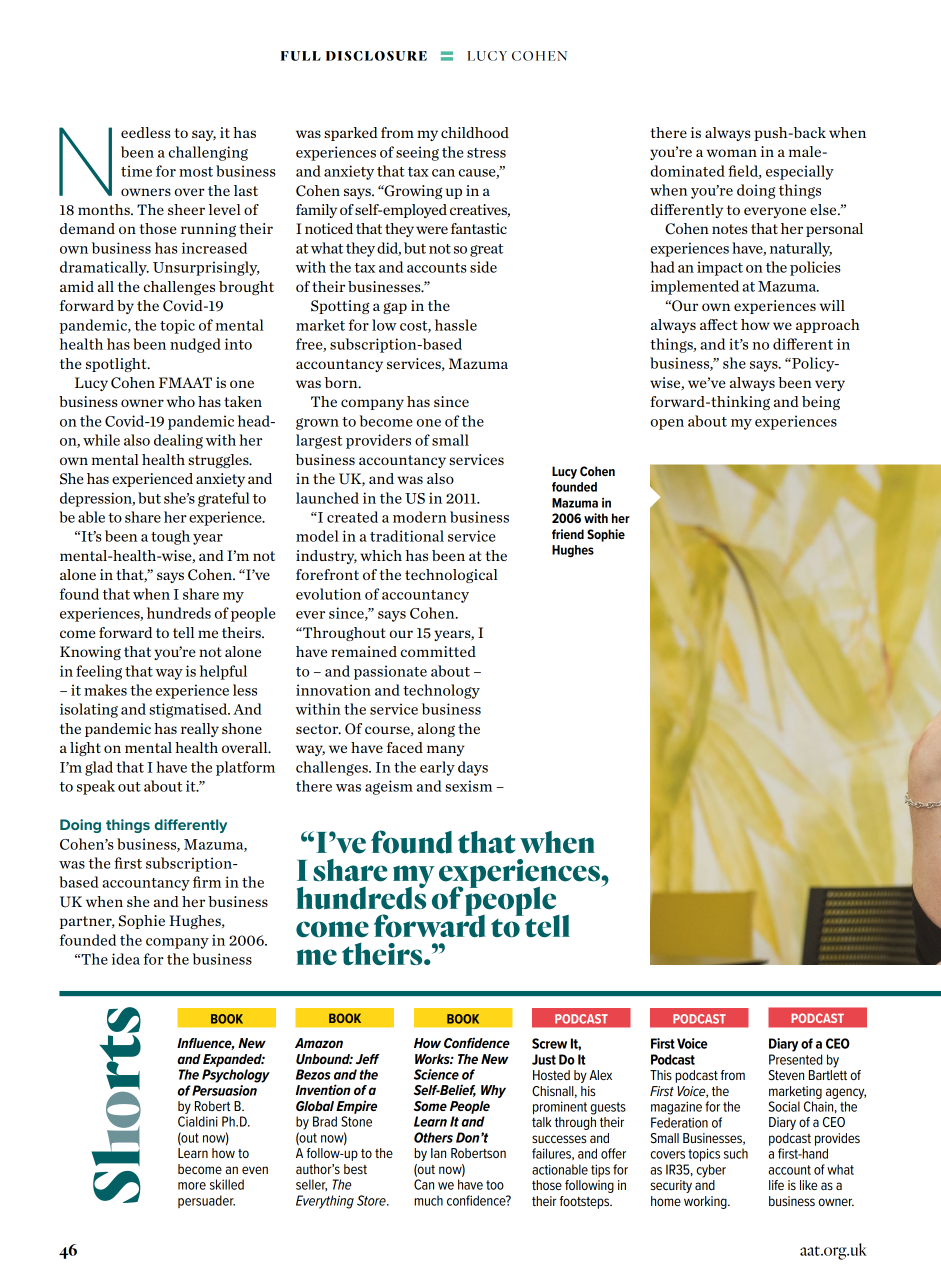  What do you see at coordinates (196, 172) in the document?
I see `most` at bounding box center [196, 172].
